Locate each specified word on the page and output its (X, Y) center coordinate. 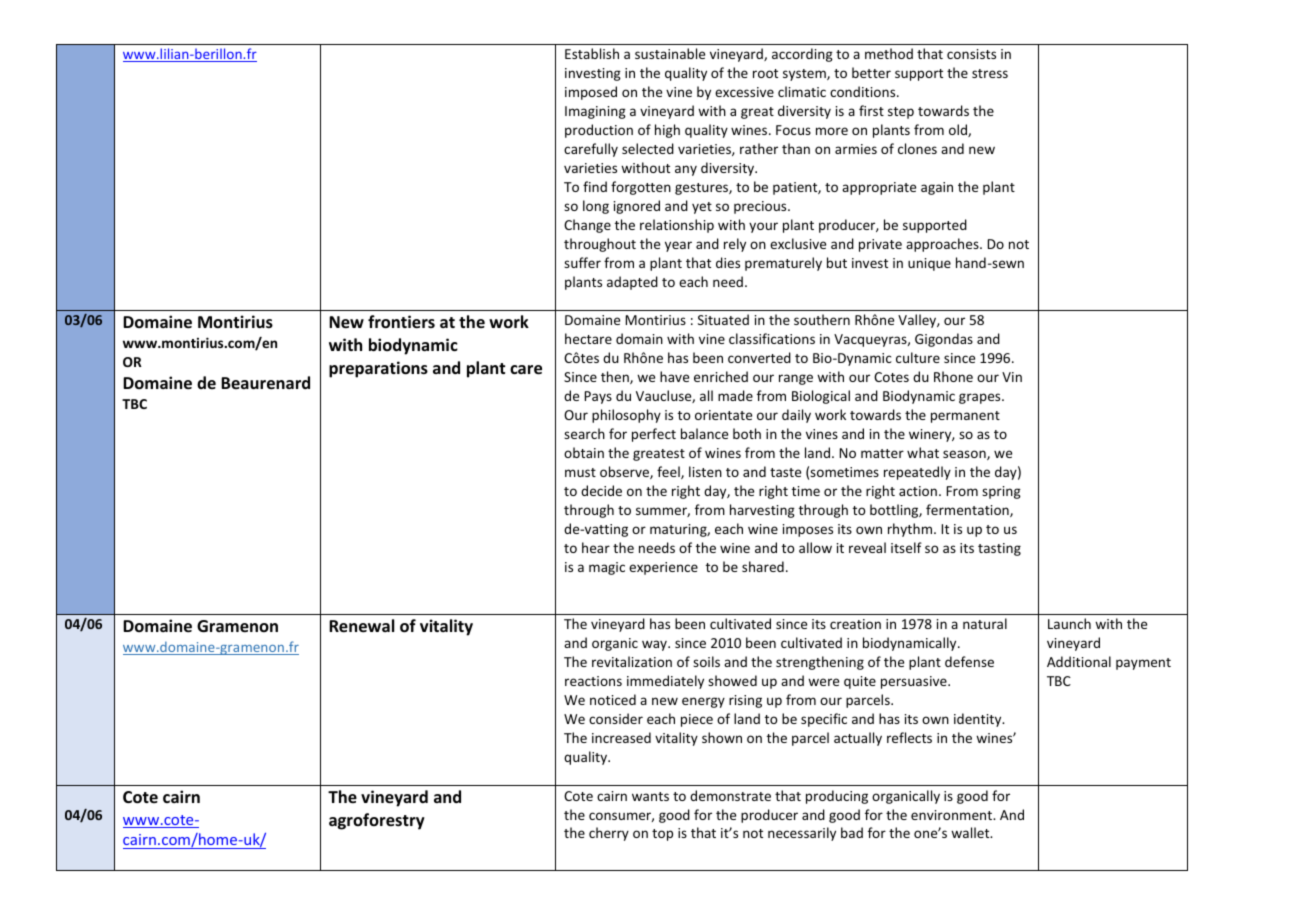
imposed (591, 93)
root (765, 73)
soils (706, 661)
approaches (943, 245)
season (965, 455)
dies (728, 262)
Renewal (361, 626)
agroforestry (377, 821)
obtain (584, 452)
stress (990, 73)
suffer (582, 262)
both (747, 433)
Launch (1069, 623)
